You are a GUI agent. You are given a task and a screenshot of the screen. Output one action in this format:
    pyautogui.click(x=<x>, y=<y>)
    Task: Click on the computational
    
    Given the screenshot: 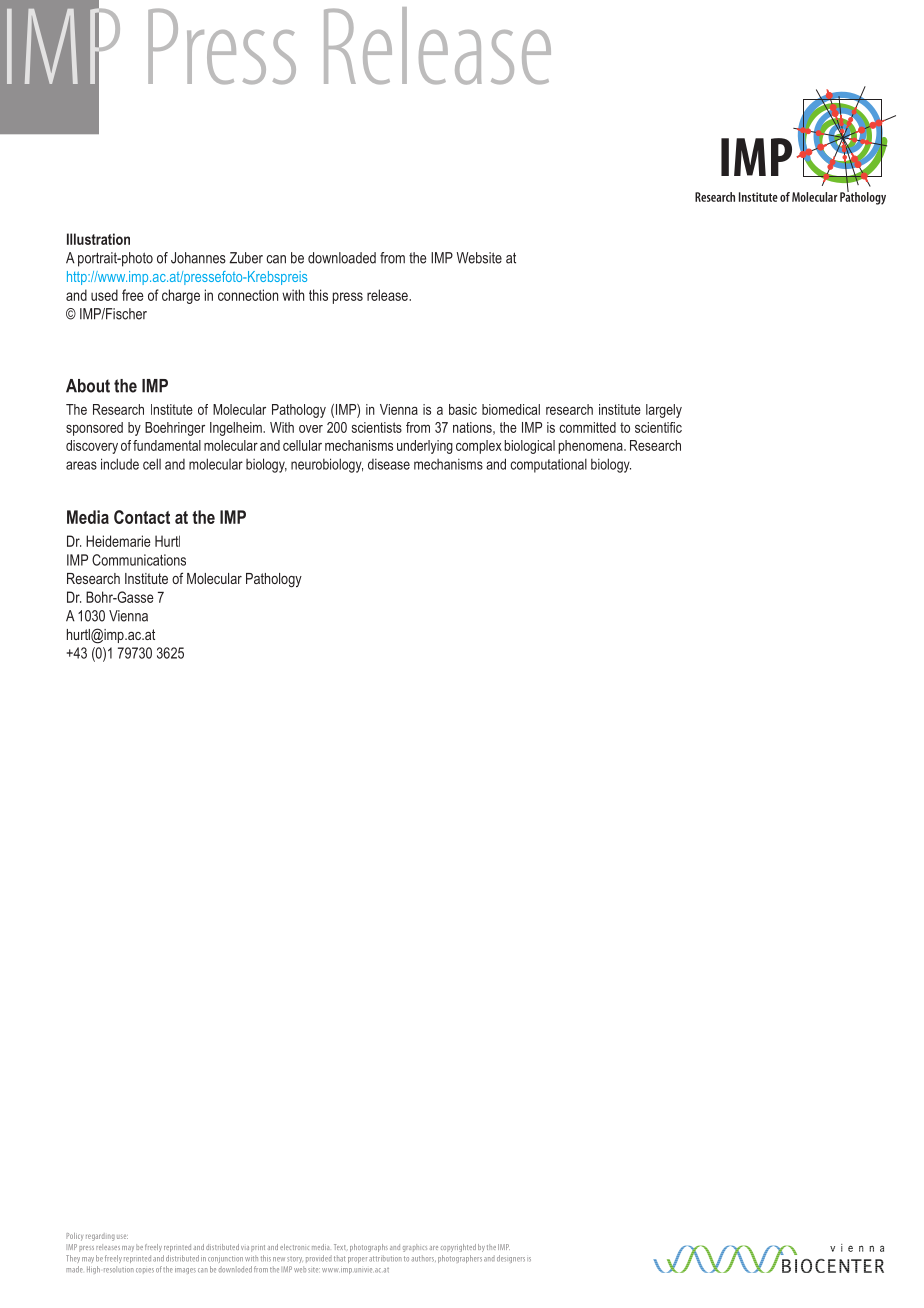 What is the action you would take?
    pyautogui.click(x=548, y=465)
